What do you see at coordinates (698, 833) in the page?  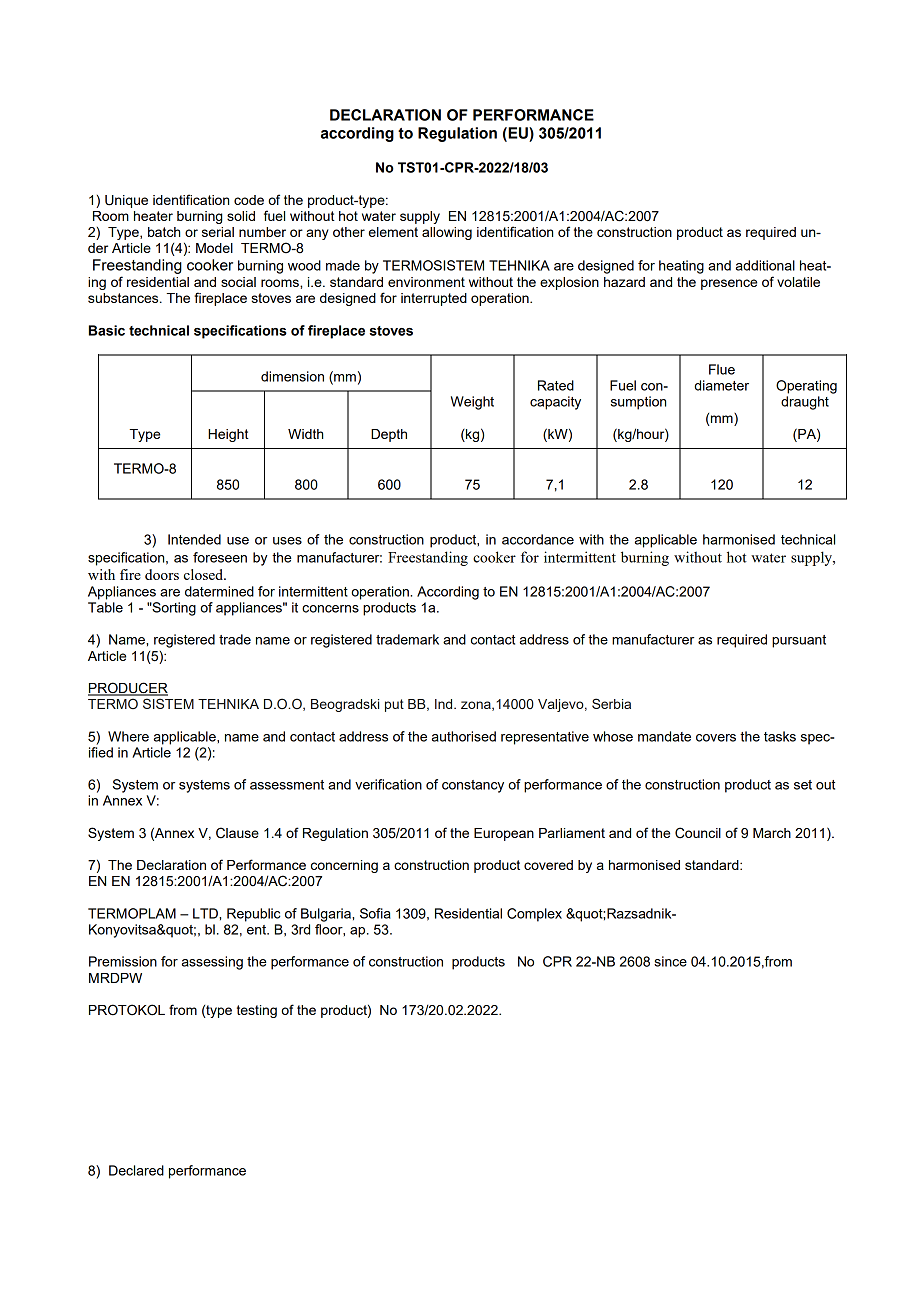 I see `Council` at bounding box center [698, 833].
